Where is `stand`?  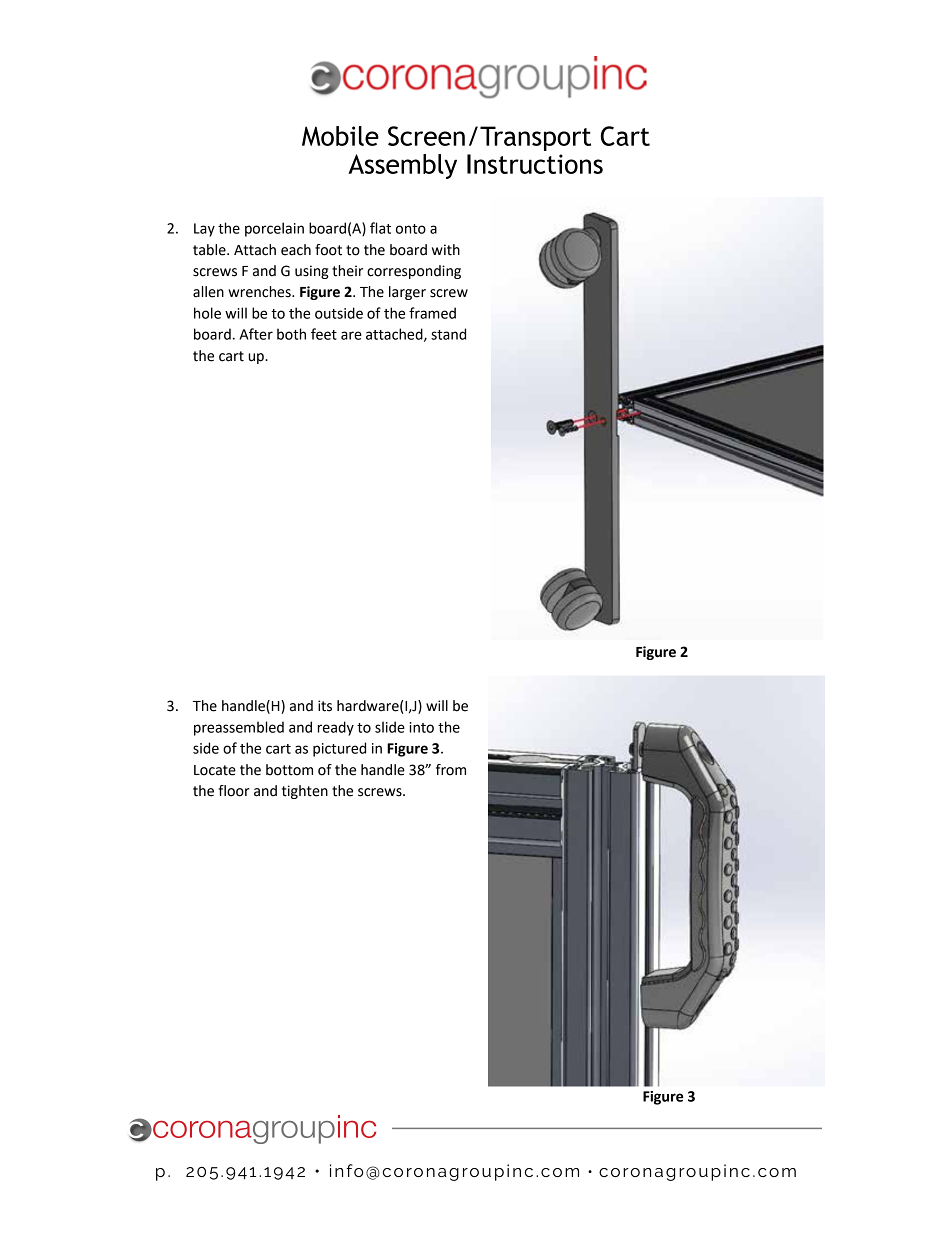
stand is located at coordinates (448, 334).
